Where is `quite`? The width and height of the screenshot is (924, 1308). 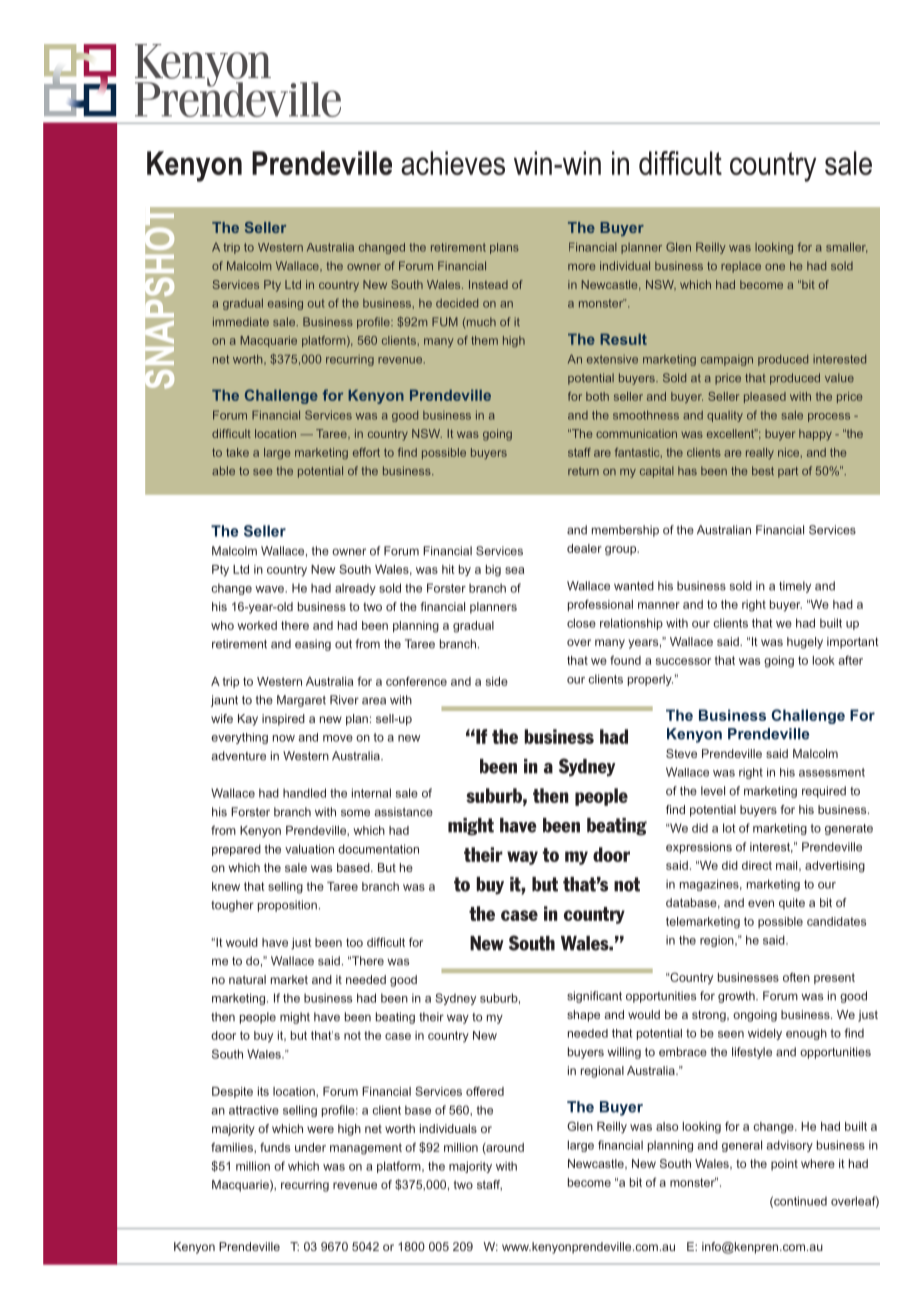
quite is located at coordinates (792, 904).
